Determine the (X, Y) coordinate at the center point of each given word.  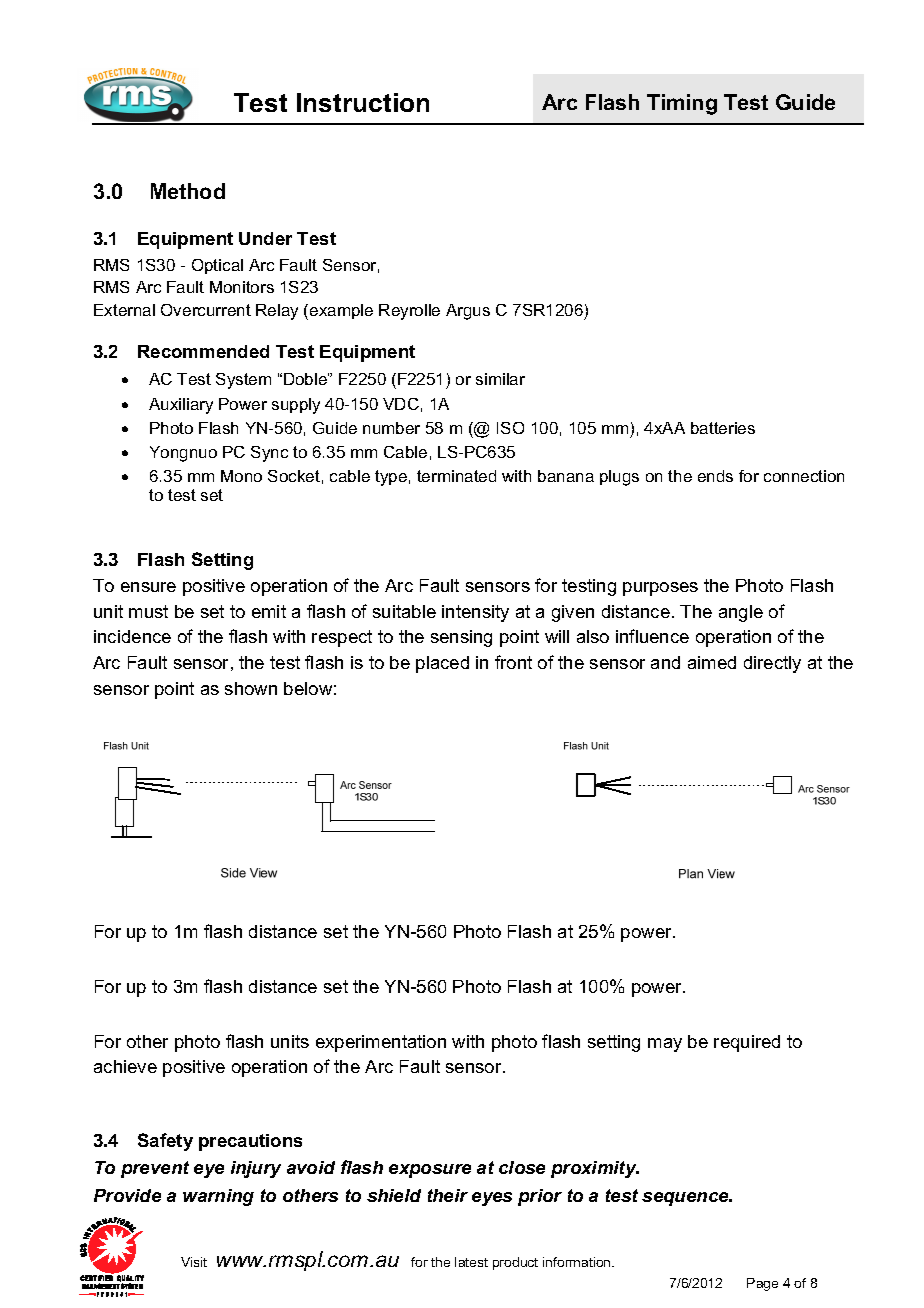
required (747, 1043)
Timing (682, 104)
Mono (241, 476)
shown (251, 688)
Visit (194, 1262)
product (515, 1263)
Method (188, 191)
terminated (456, 476)
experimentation (381, 1043)
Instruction (363, 102)
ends (715, 476)
